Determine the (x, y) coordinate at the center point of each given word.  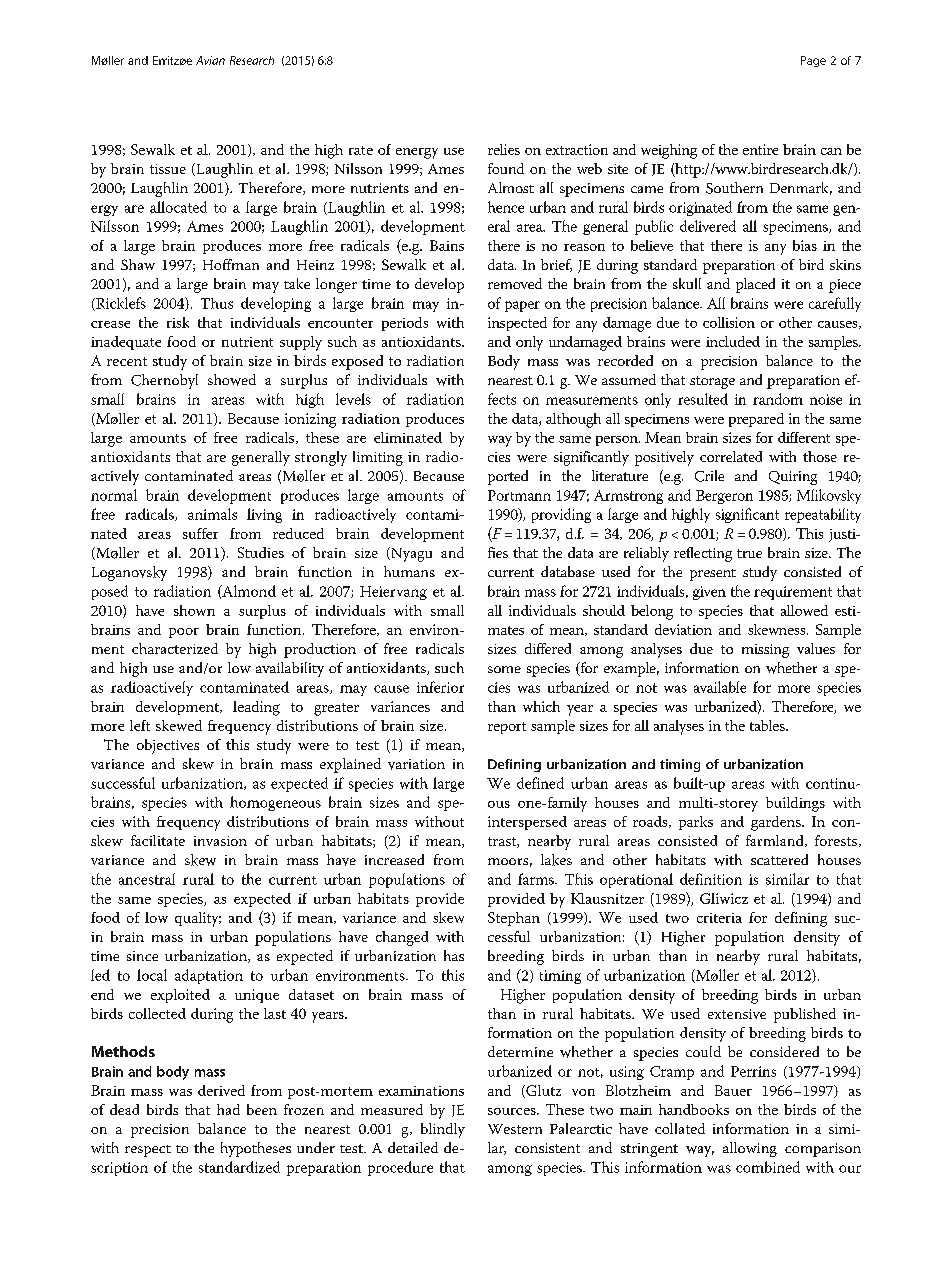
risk (178, 322)
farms (537, 879)
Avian (210, 60)
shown (194, 610)
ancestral (147, 879)
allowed (804, 610)
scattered (779, 859)
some (504, 669)
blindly (443, 1130)
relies (504, 149)
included (733, 341)
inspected (517, 324)
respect (148, 1151)
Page (813, 61)
